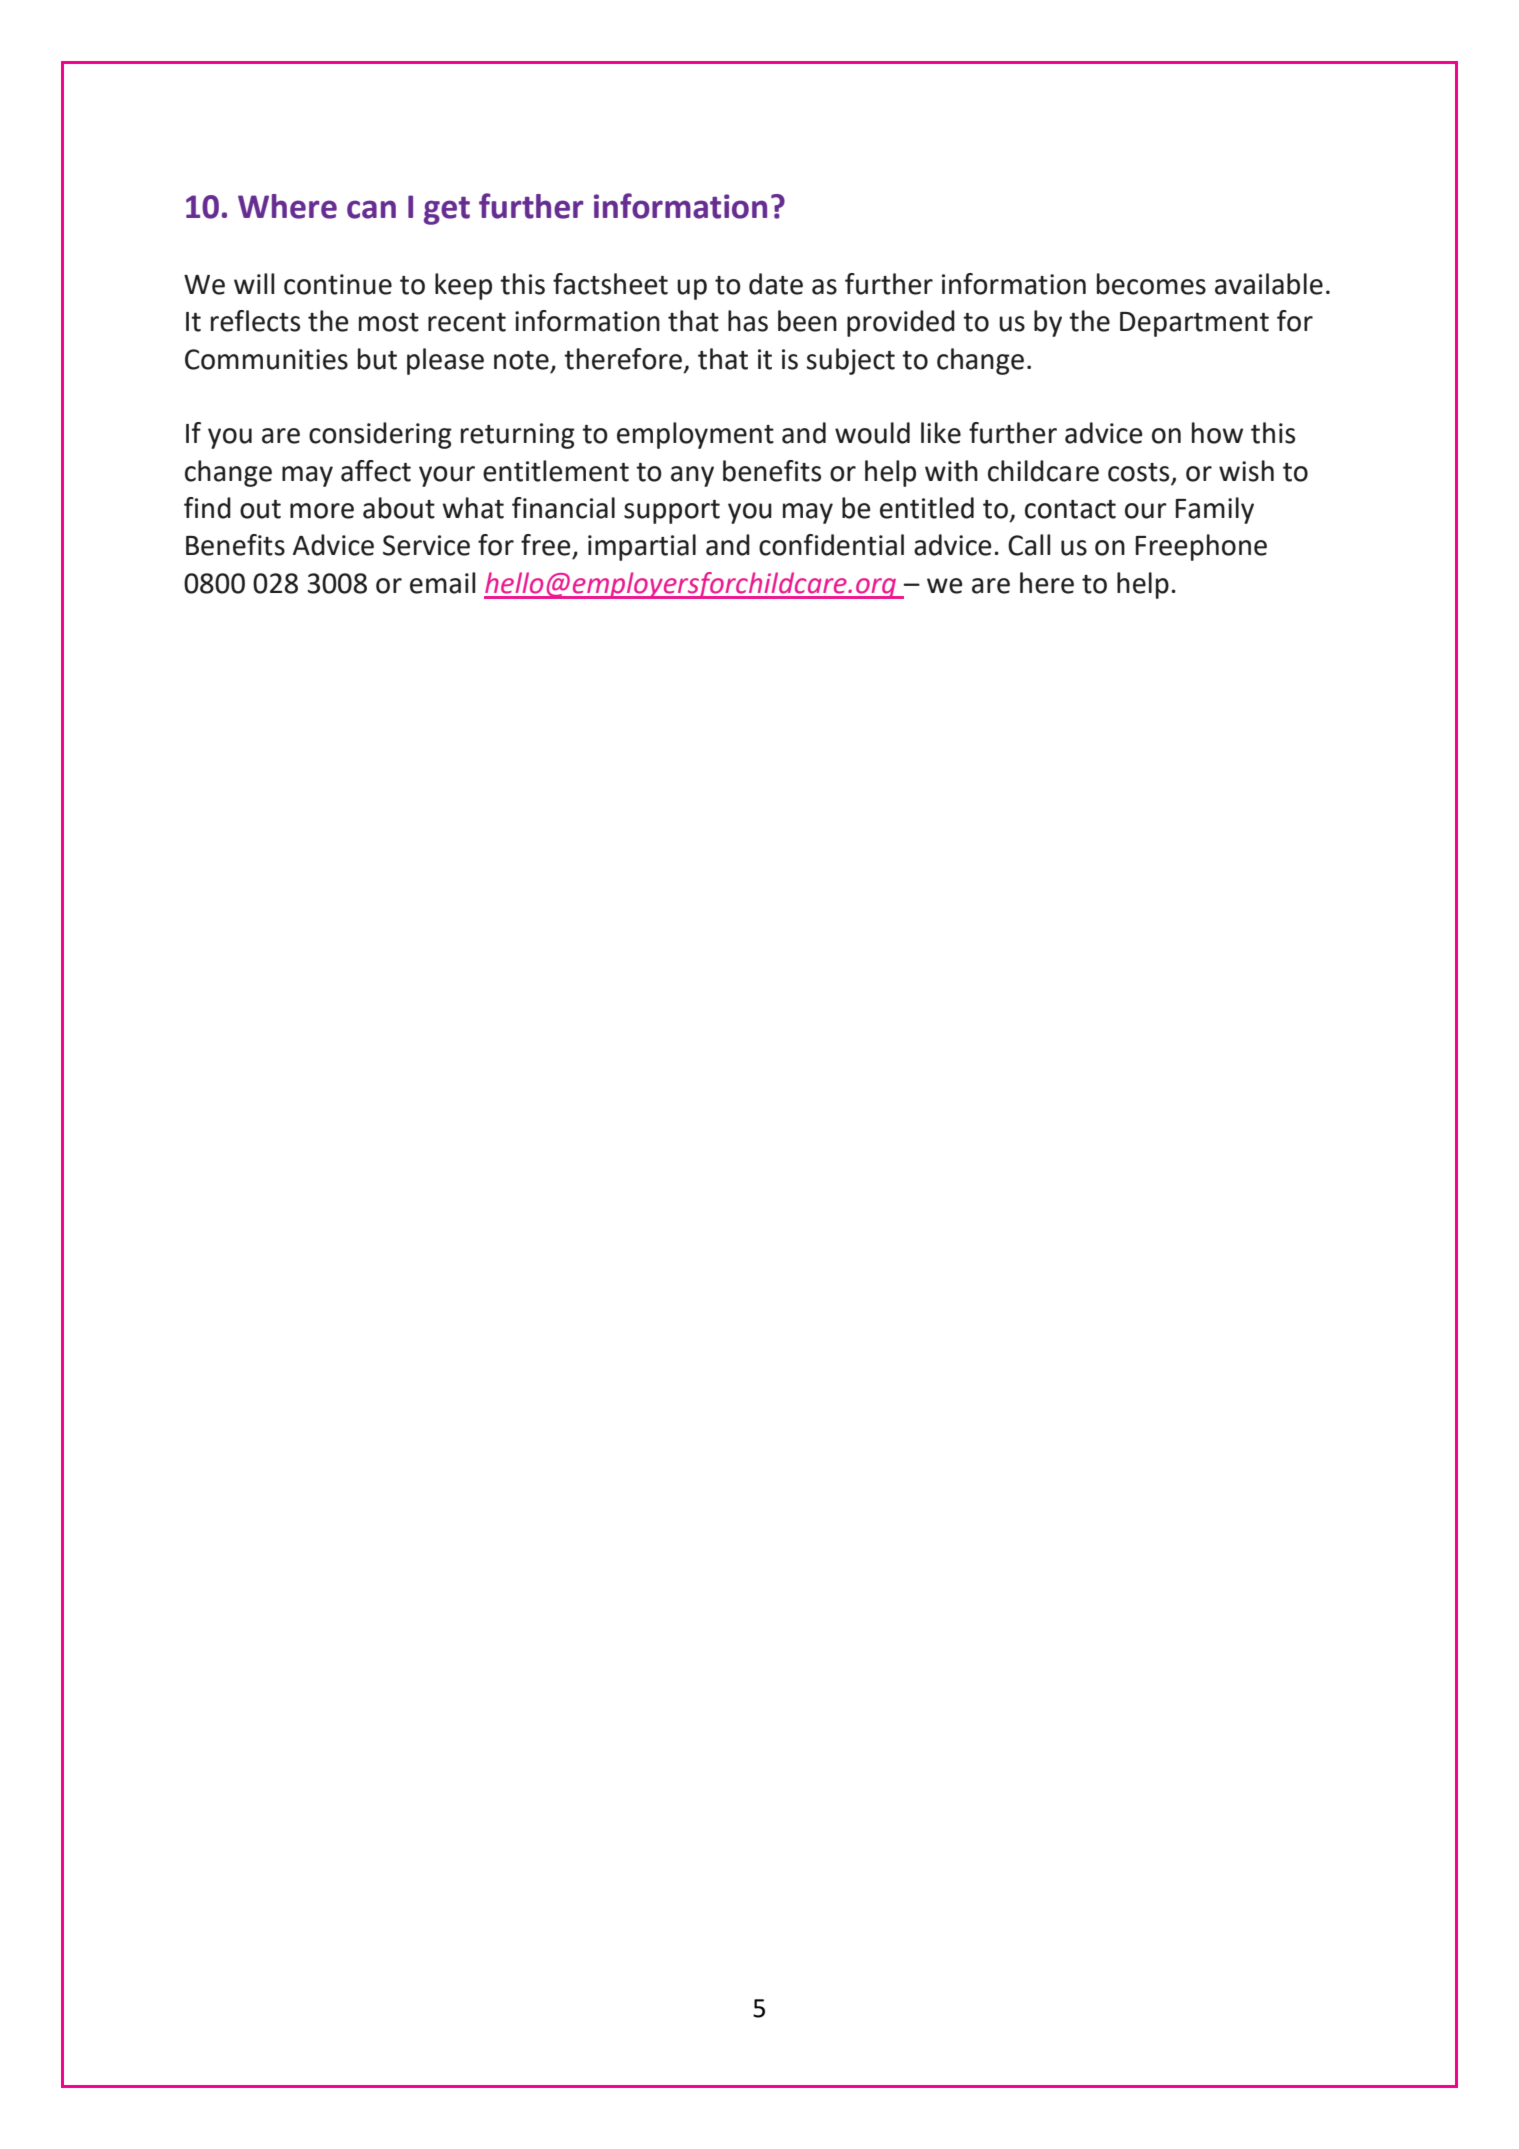 The width and height of the screenshot is (1519, 2149). What do you see at coordinates (377, 359) in the screenshot?
I see `but` at bounding box center [377, 359].
